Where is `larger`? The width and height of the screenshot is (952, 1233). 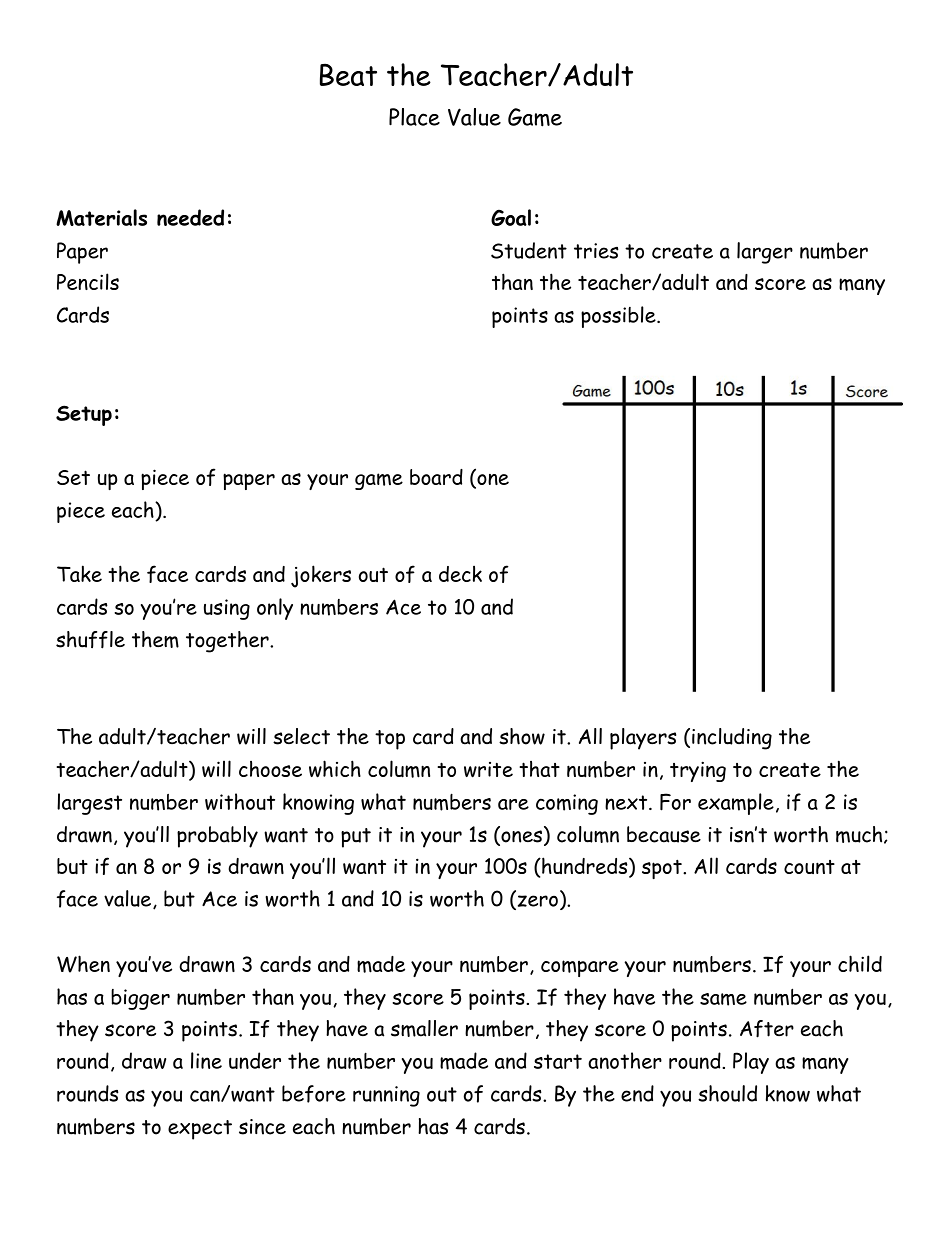 larger is located at coordinates (765, 253).
